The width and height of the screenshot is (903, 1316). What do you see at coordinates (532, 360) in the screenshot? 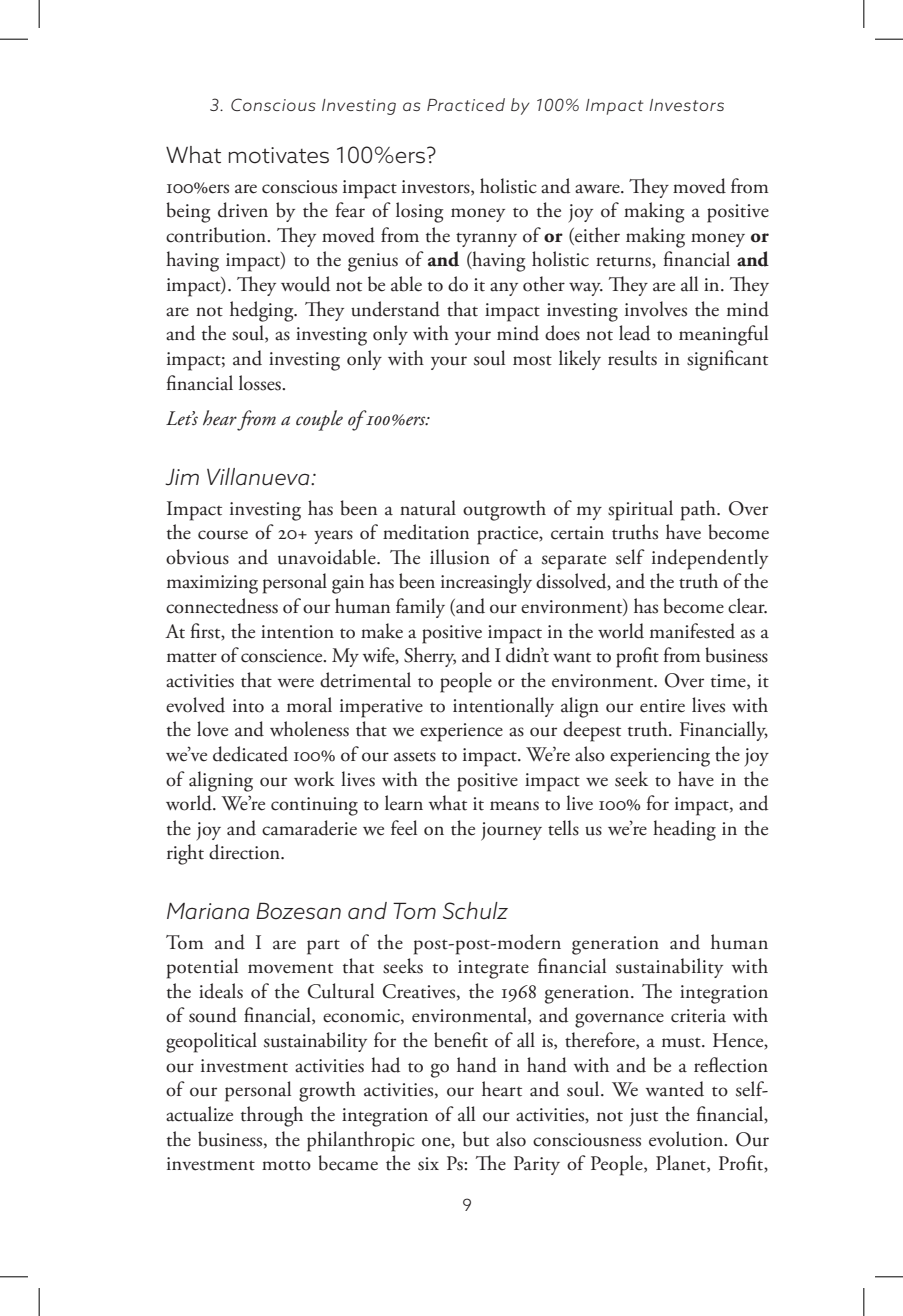
I see `most` at bounding box center [532, 360].
